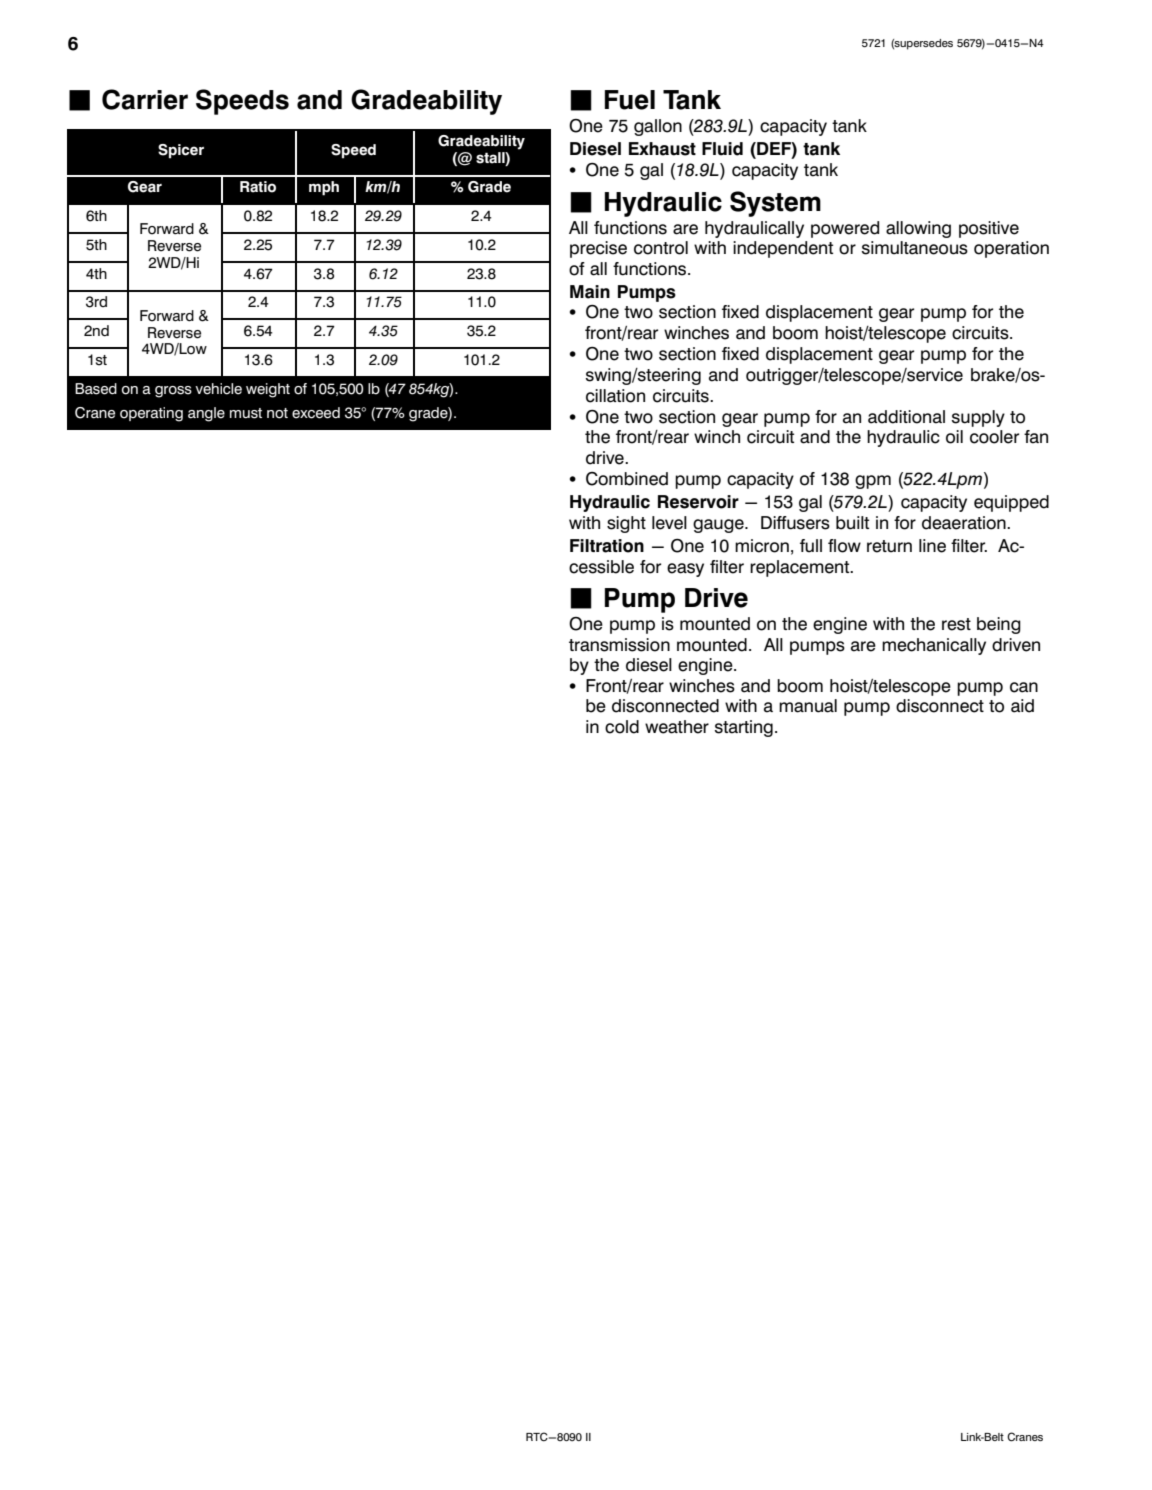 The height and width of the screenshot is (1490, 1152). I want to click on cold, so click(622, 727).
